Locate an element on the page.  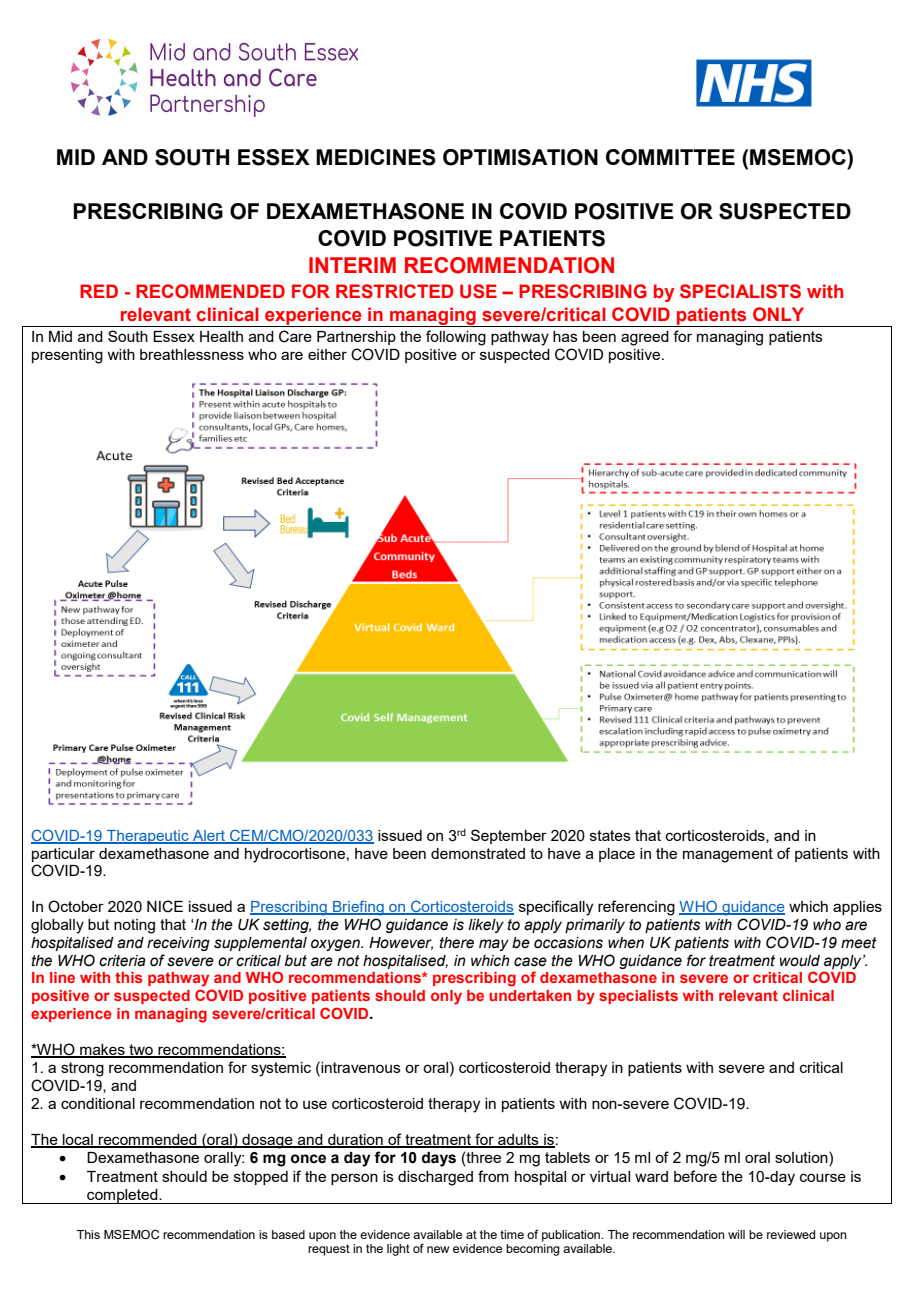
new is located at coordinates (438, 1249).
